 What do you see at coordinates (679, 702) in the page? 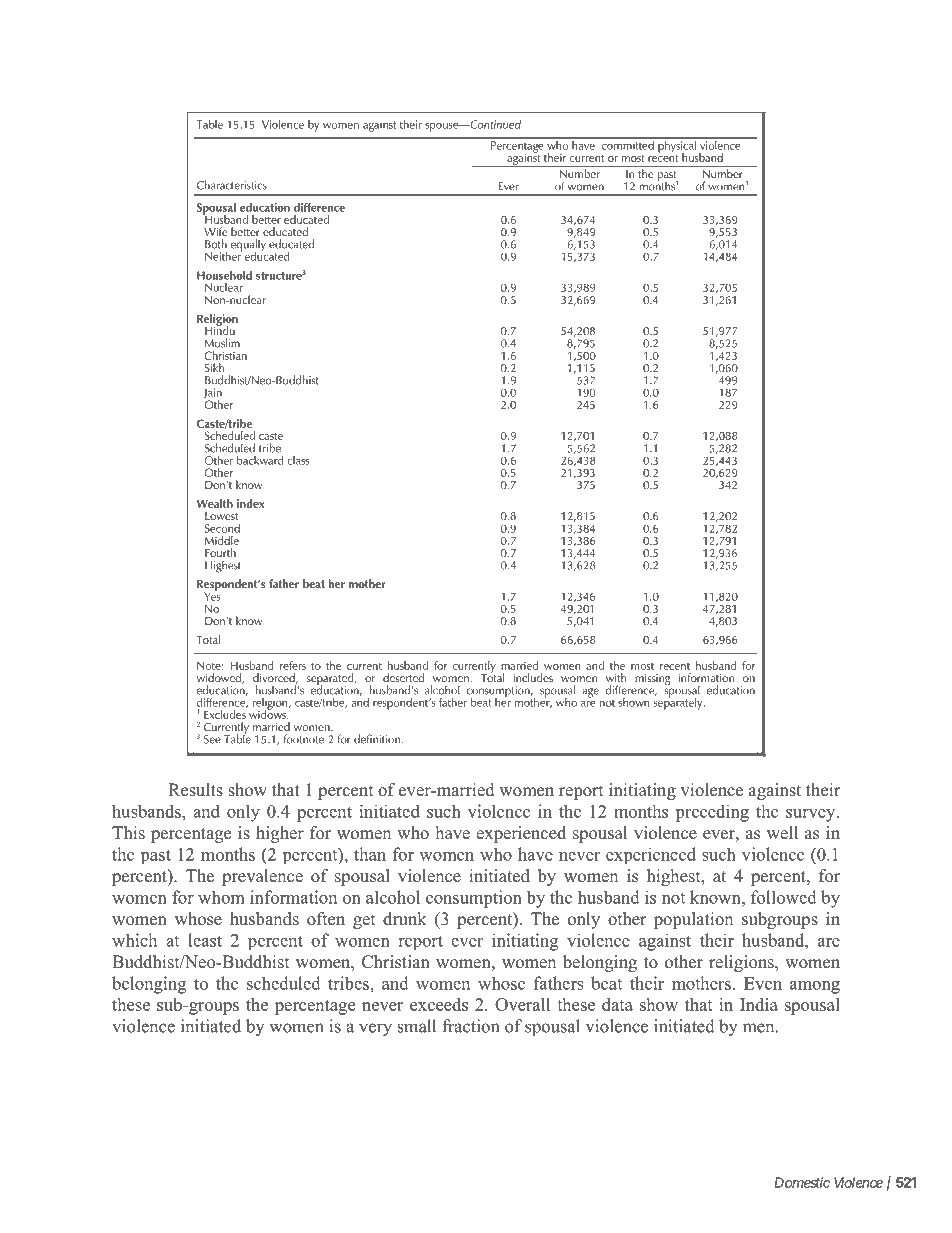
I see `separately` at bounding box center [679, 702].
